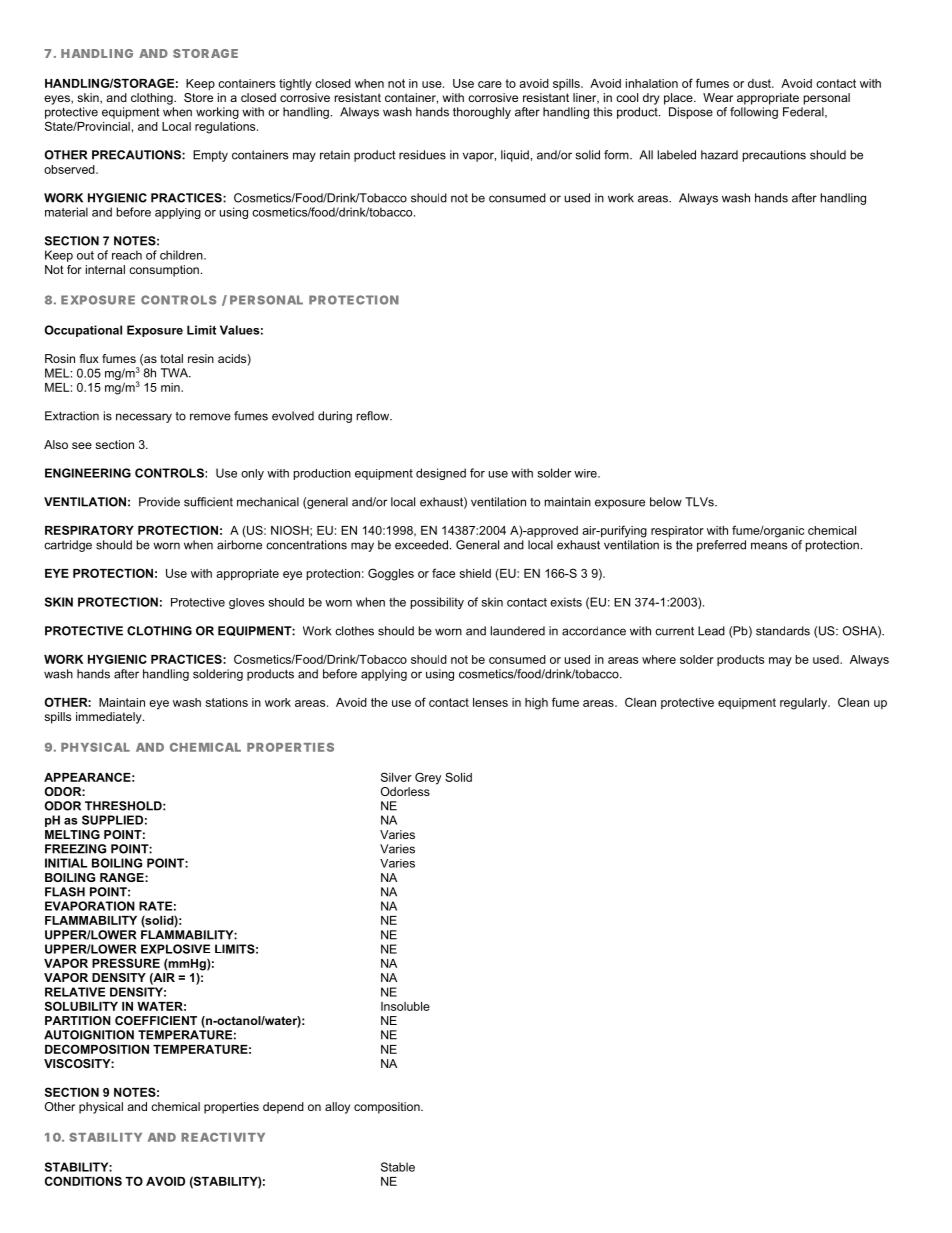  Describe the element at coordinates (83, 1181) in the screenshot. I see `CONDITIONS` at that location.
